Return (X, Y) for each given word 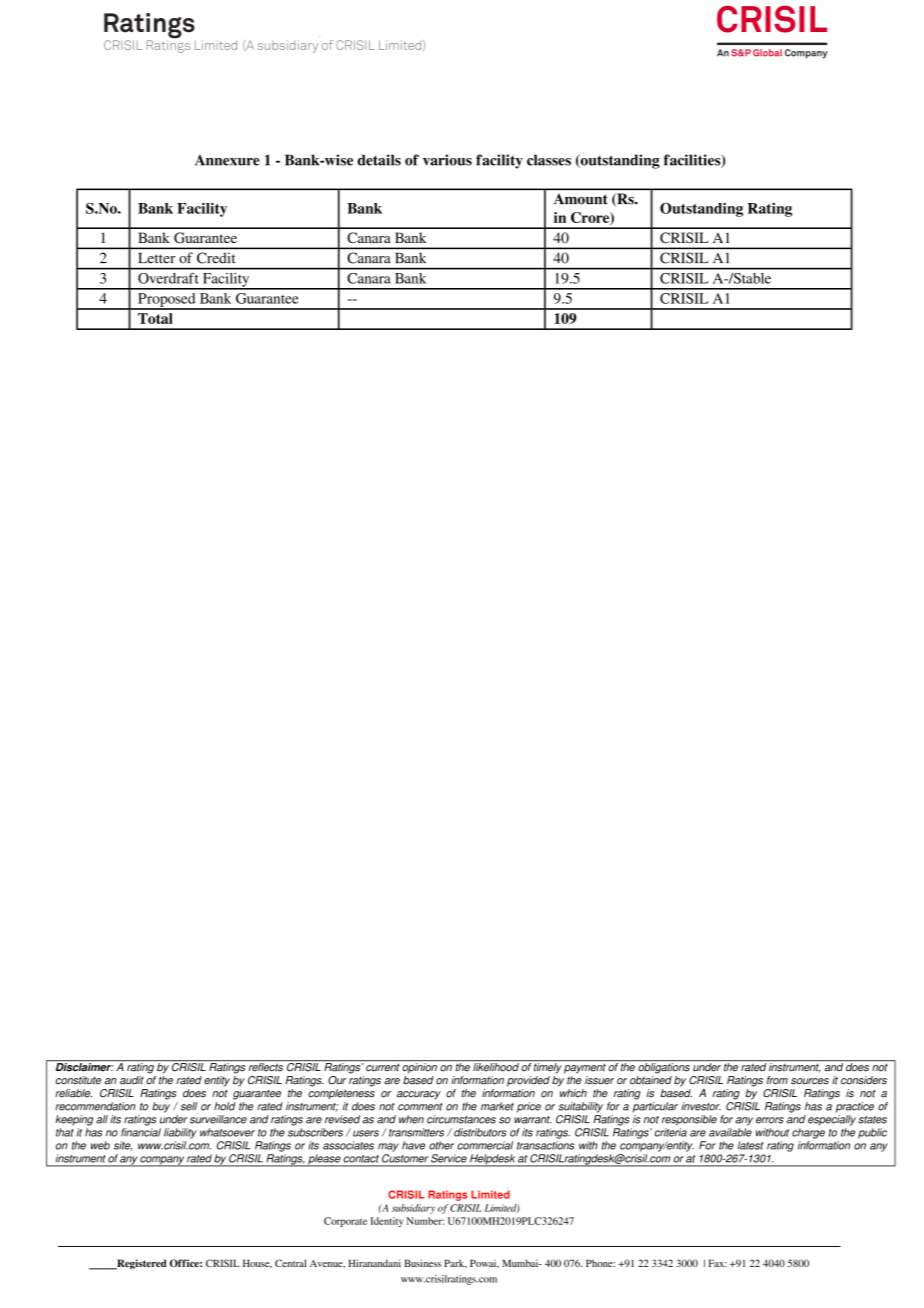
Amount (580, 199)
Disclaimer (85, 1067)
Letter (157, 258)
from (777, 1080)
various (447, 160)
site (123, 1146)
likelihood (496, 1067)
